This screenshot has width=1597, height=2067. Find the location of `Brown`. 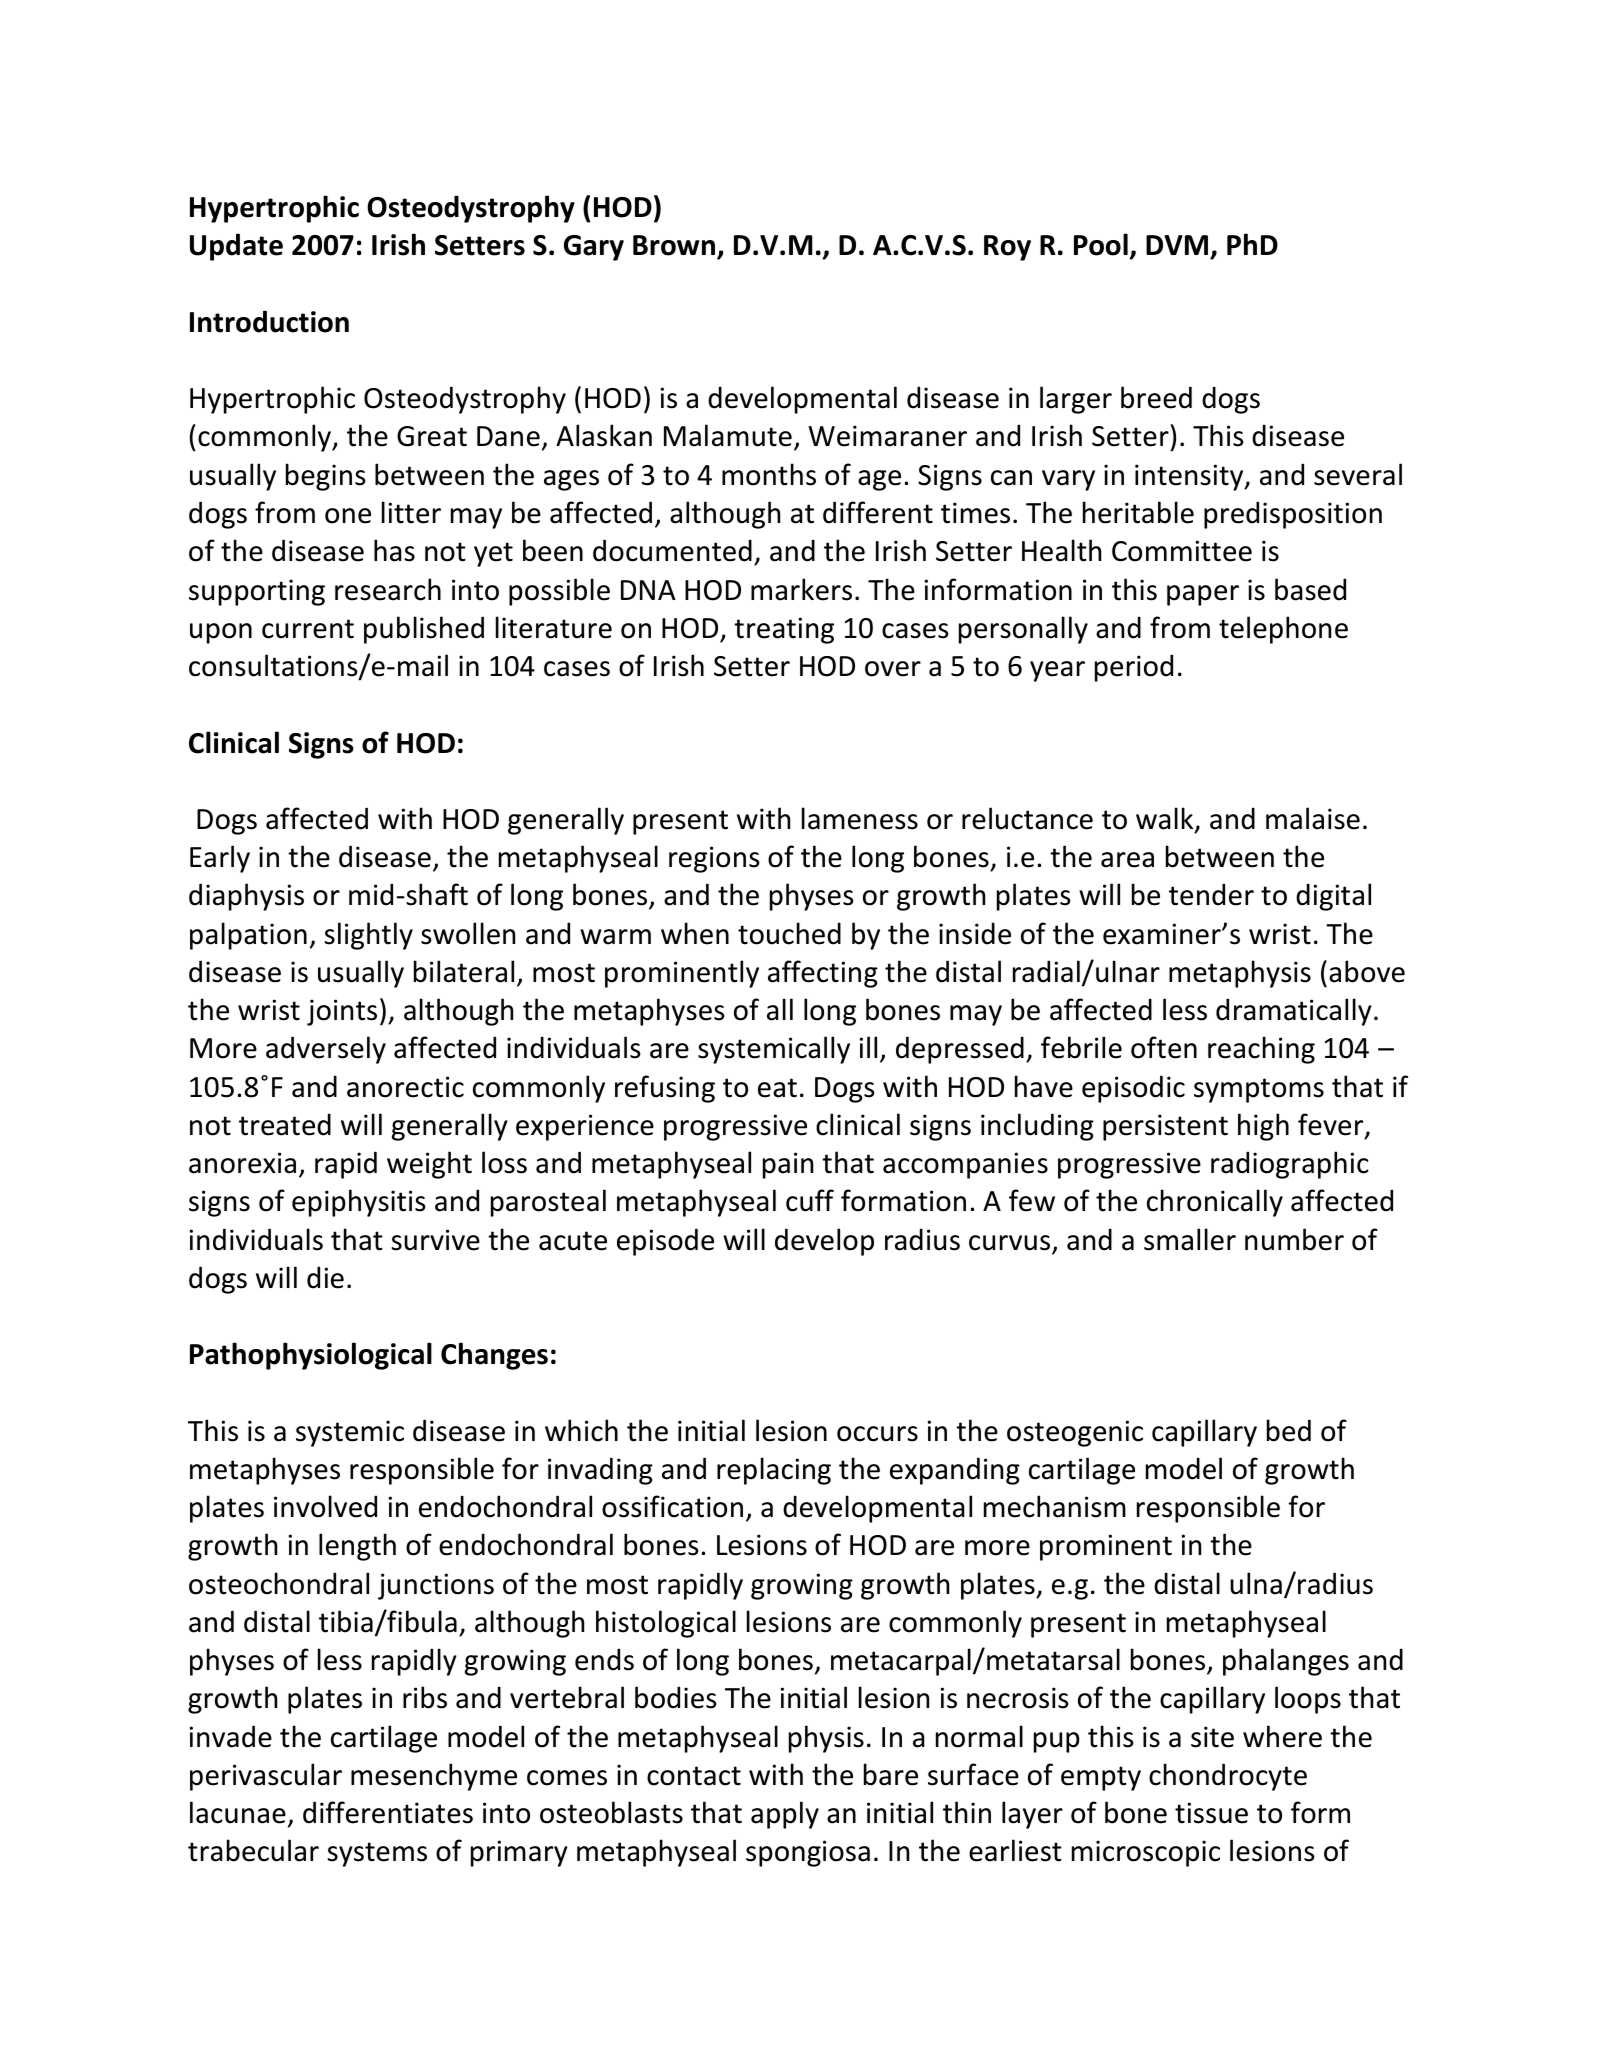

Brown is located at coordinates (675, 247).
